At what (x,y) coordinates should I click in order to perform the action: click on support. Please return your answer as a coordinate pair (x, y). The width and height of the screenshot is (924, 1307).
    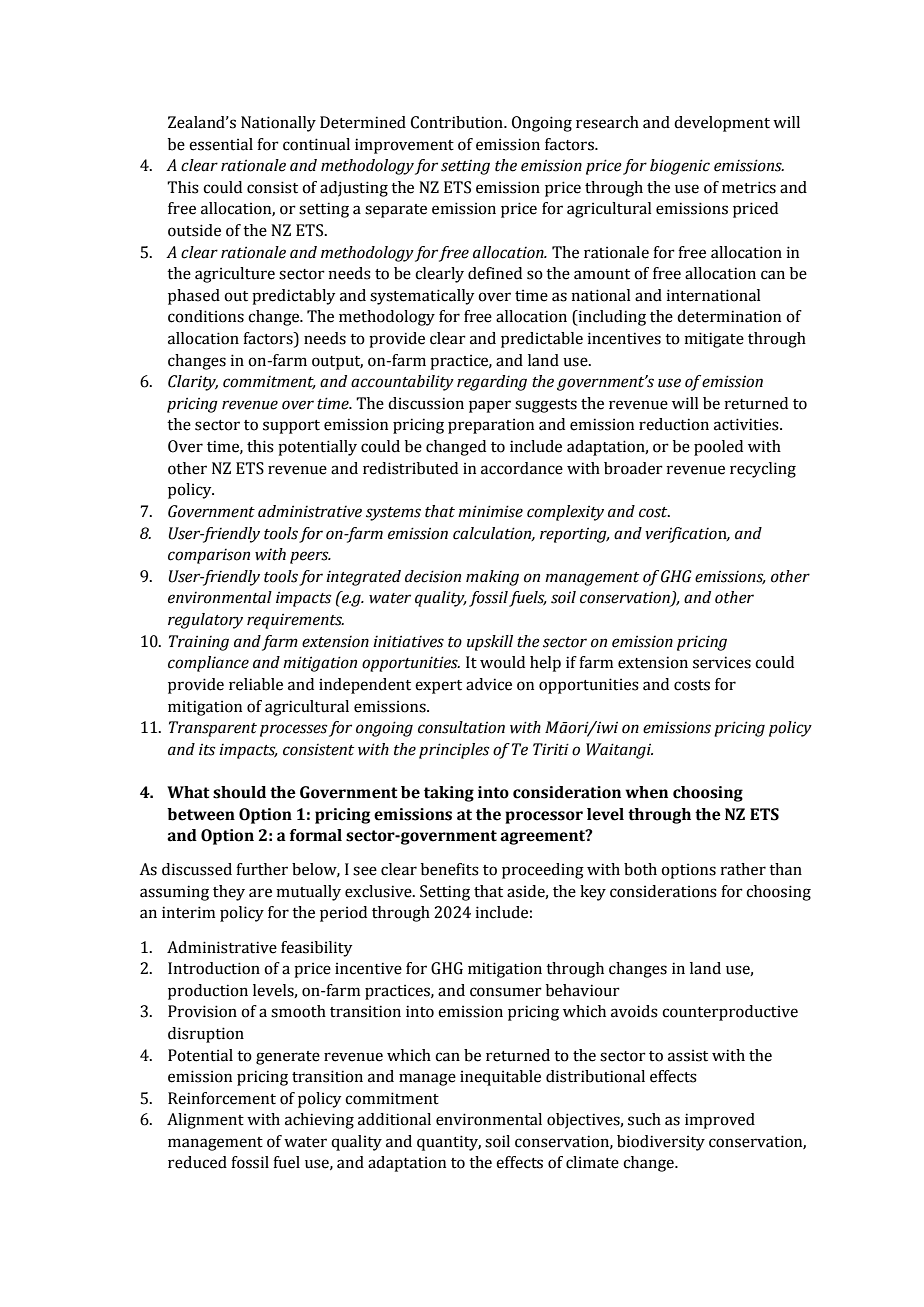
    Looking at the image, I should click on (291, 427).
